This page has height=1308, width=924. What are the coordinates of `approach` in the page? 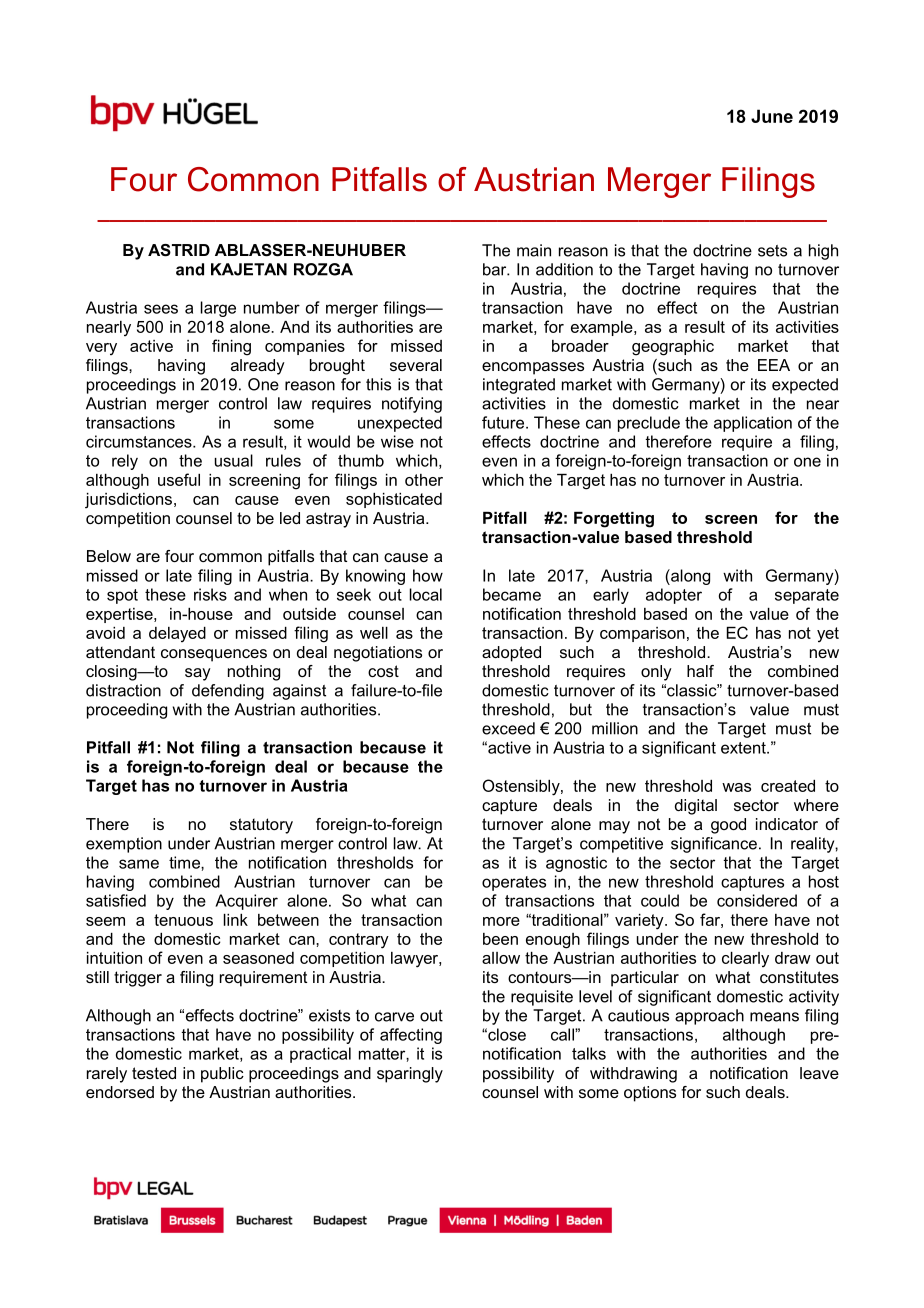 It's located at (709, 1017).
